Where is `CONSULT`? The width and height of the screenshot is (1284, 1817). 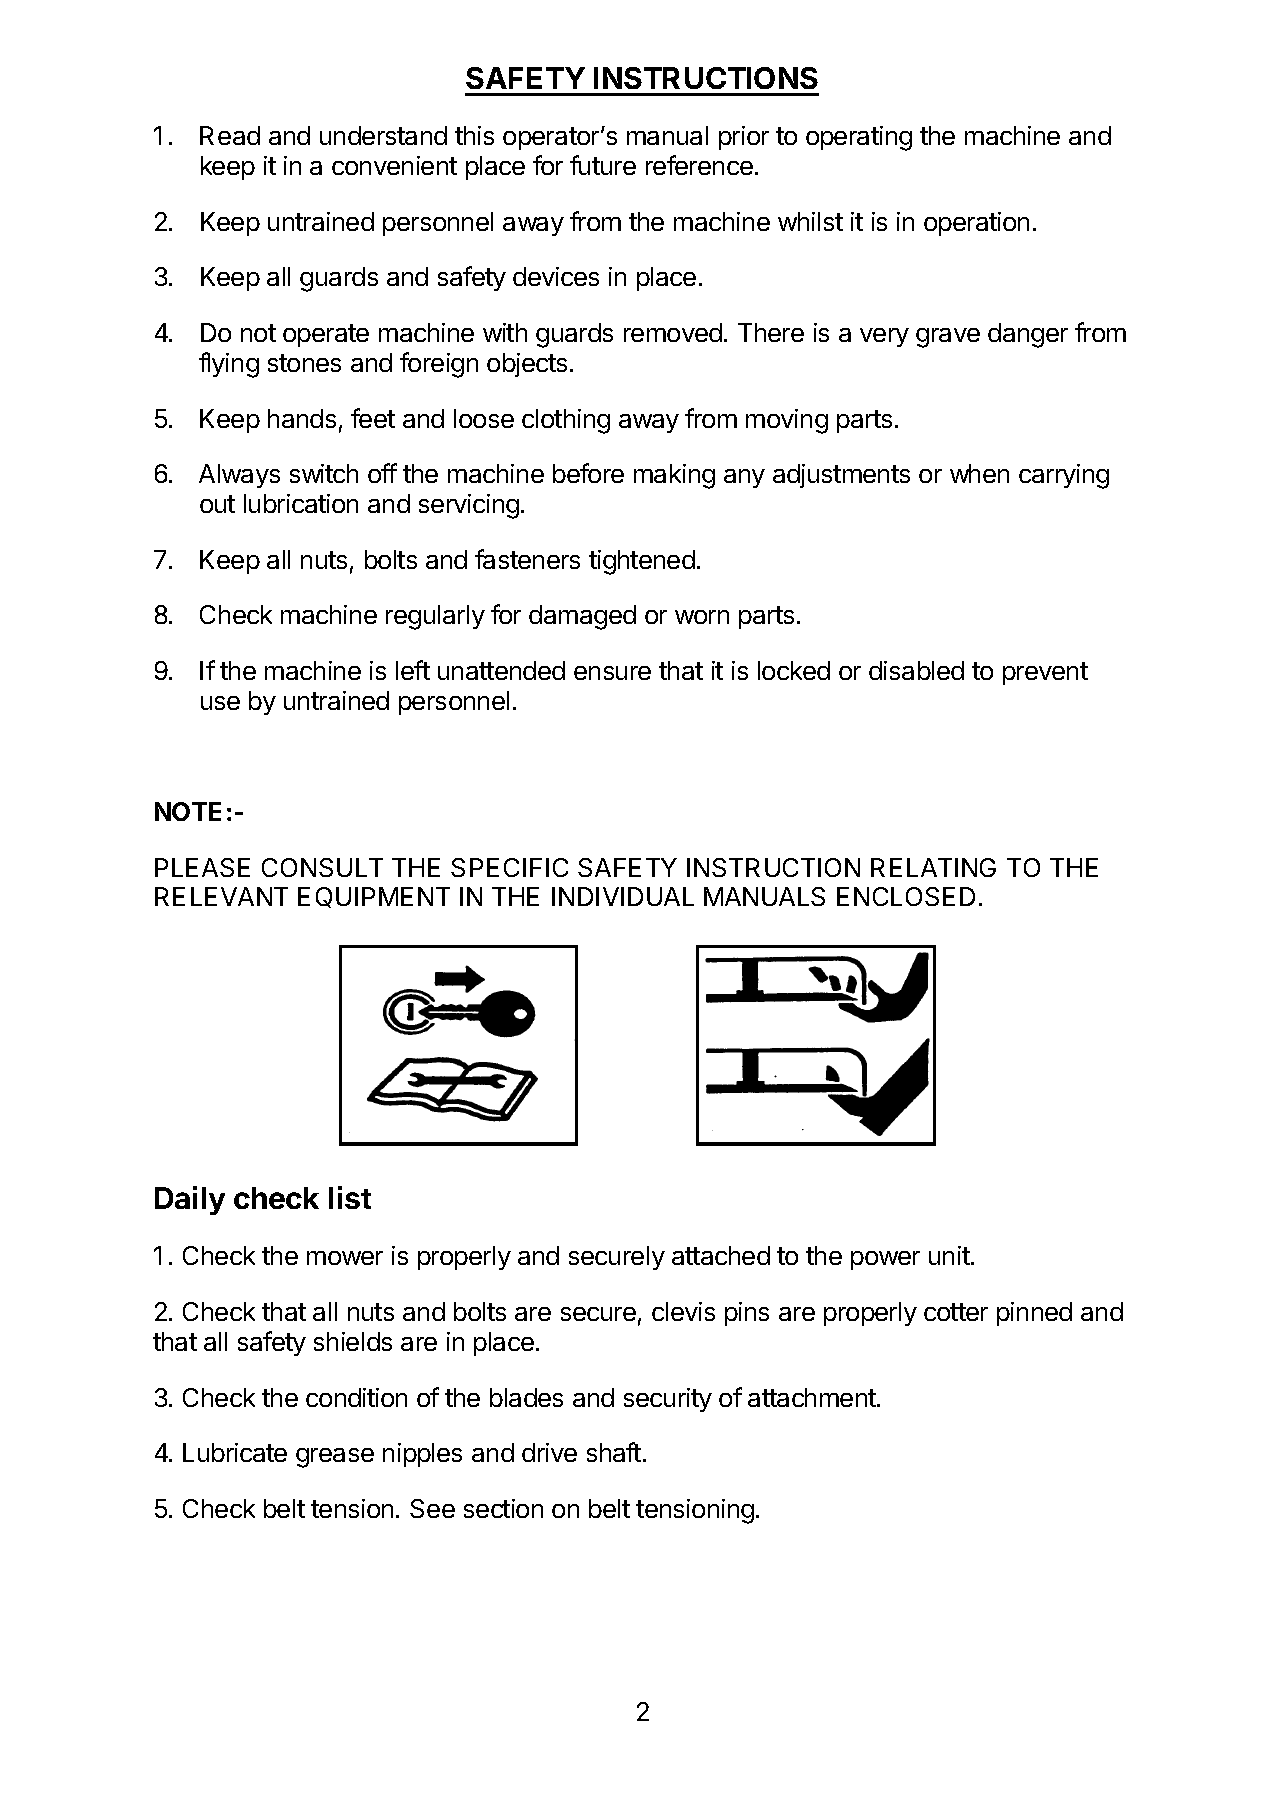 CONSULT is located at coordinates (322, 867).
